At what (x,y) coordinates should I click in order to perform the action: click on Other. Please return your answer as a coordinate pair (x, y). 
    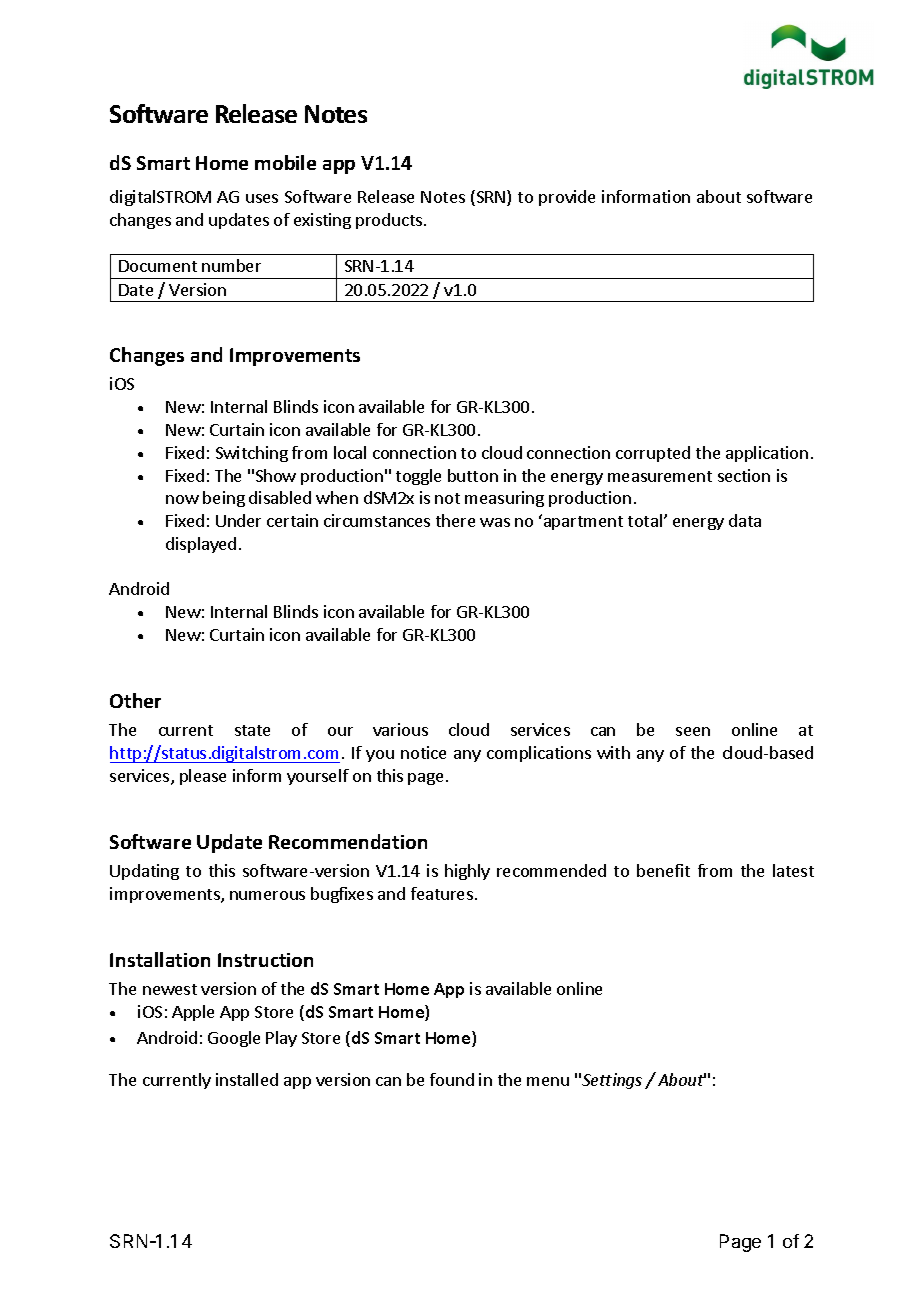
    Looking at the image, I should click on (135, 700).
